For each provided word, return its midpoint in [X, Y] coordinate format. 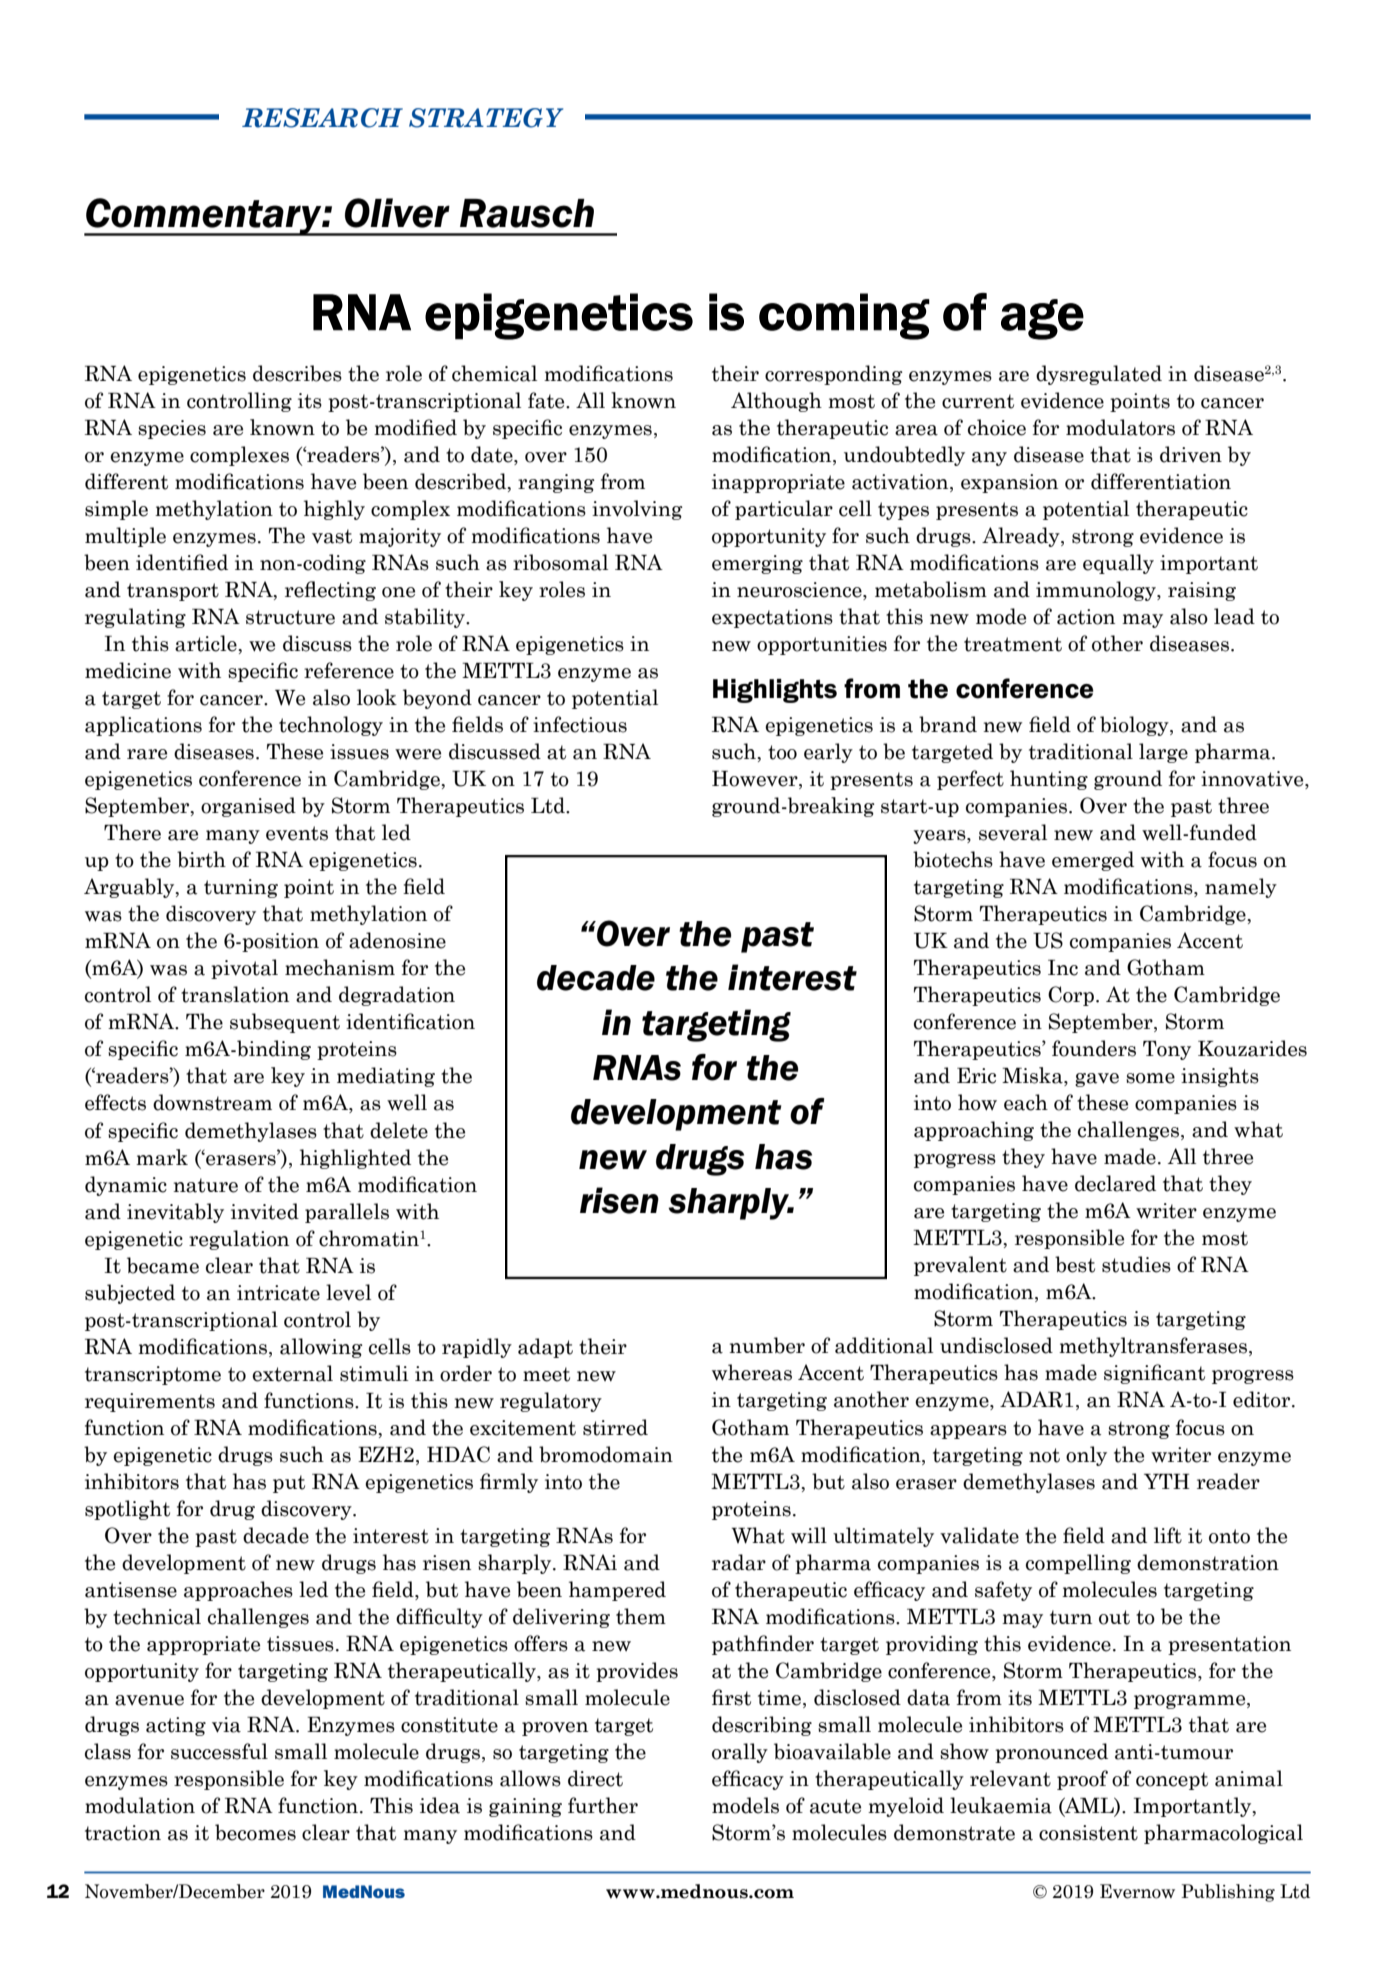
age [1042, 319]
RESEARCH [322, 118]
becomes [255, 1832]
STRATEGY [486, 118]
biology [1135, 726]
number [767, 1345]
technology [331, 726]
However [756, 780]
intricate [278, 1293]
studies [1136, 1264]
